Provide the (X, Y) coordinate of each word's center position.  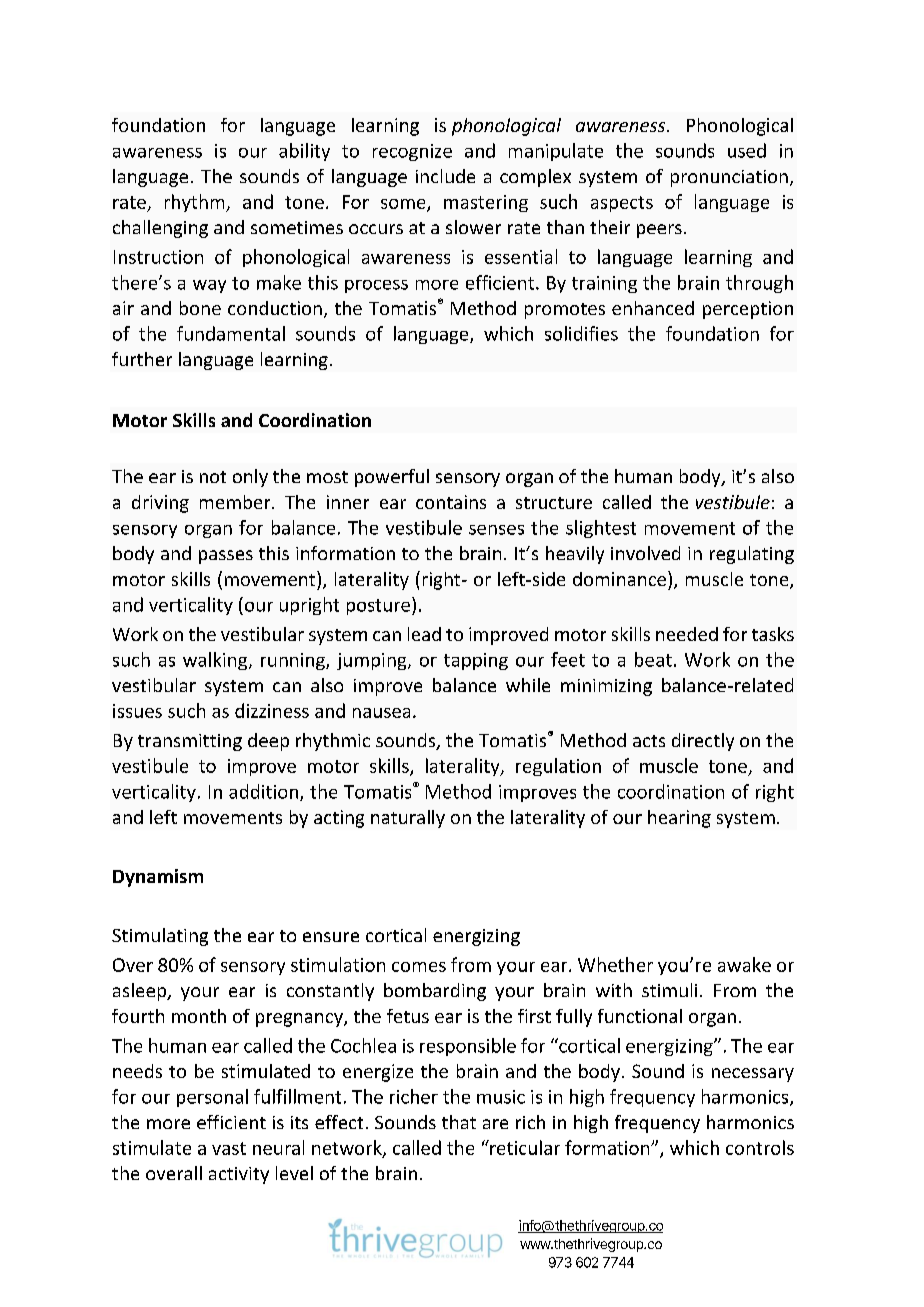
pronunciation (729, 178)
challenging (160, 229)
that (459, 1122)
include (445, 176)
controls (760, 1147)
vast (229, 1148)
